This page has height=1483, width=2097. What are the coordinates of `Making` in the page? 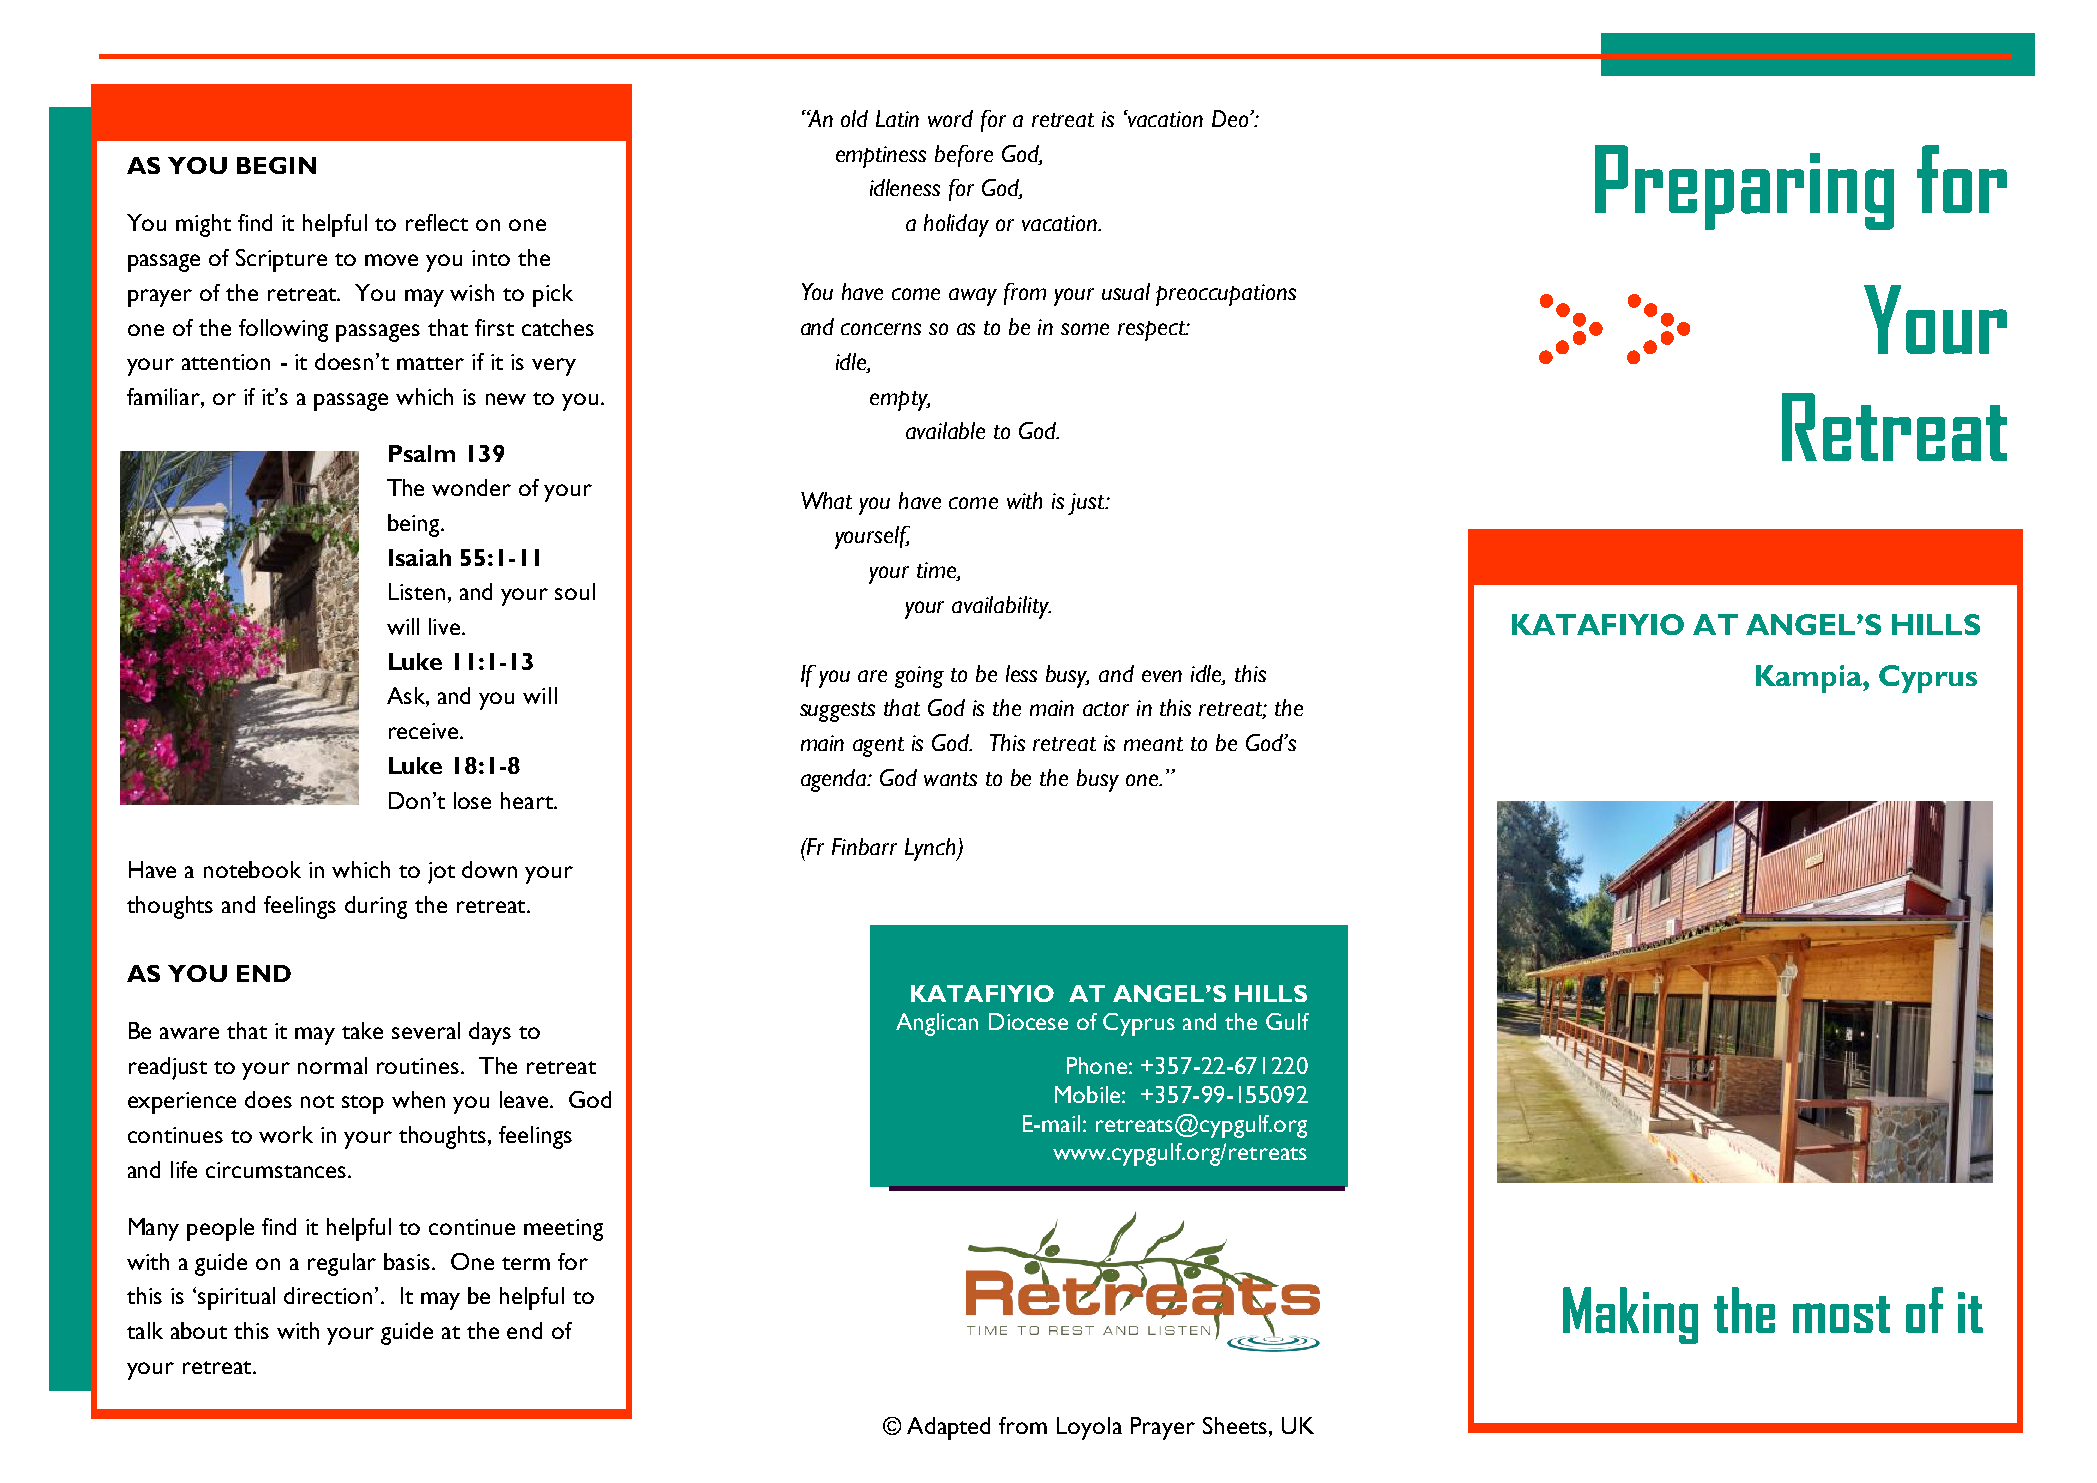 It's located at (1630, 1315).
